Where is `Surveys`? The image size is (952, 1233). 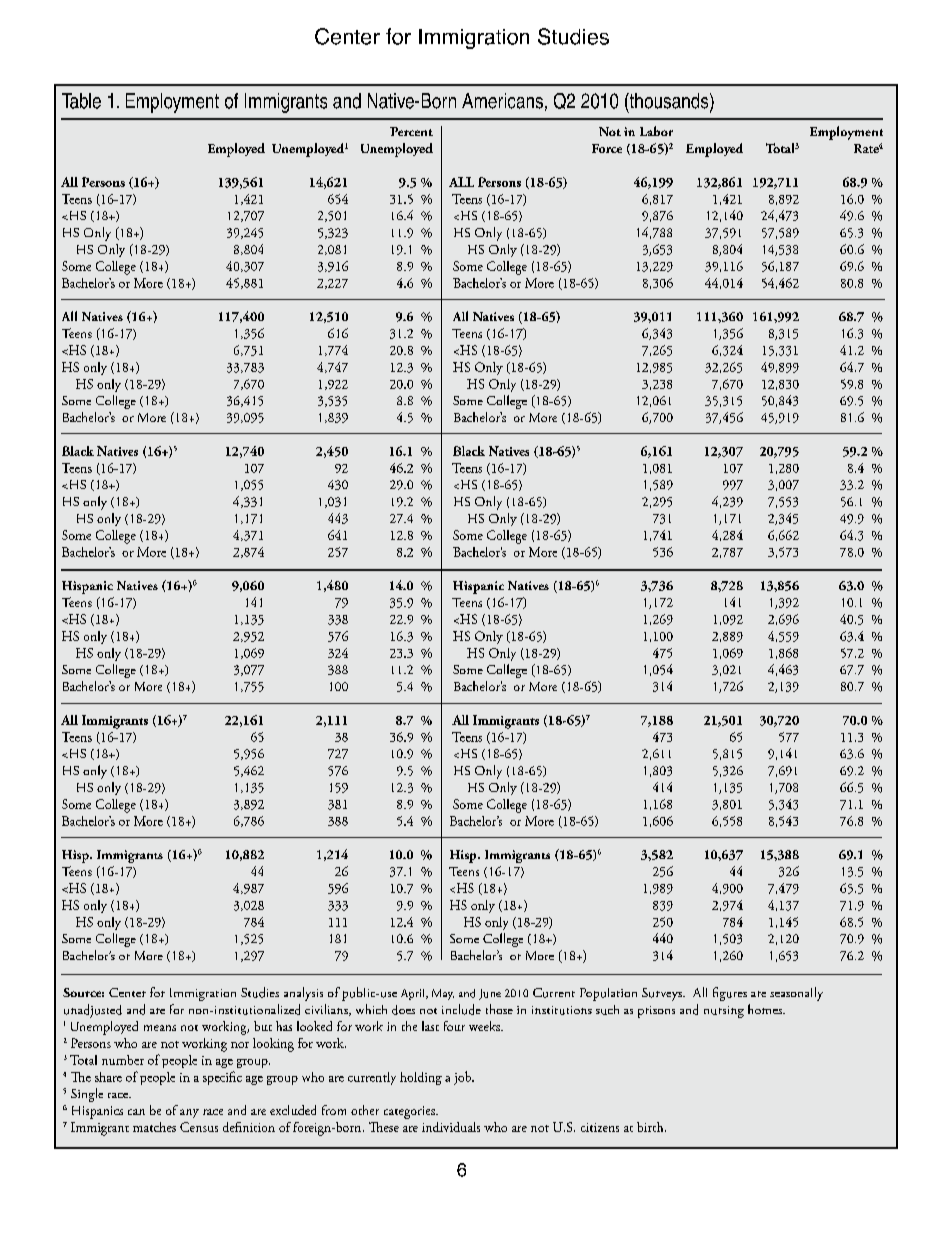
Surveys is located at coordinates (663, 994).
